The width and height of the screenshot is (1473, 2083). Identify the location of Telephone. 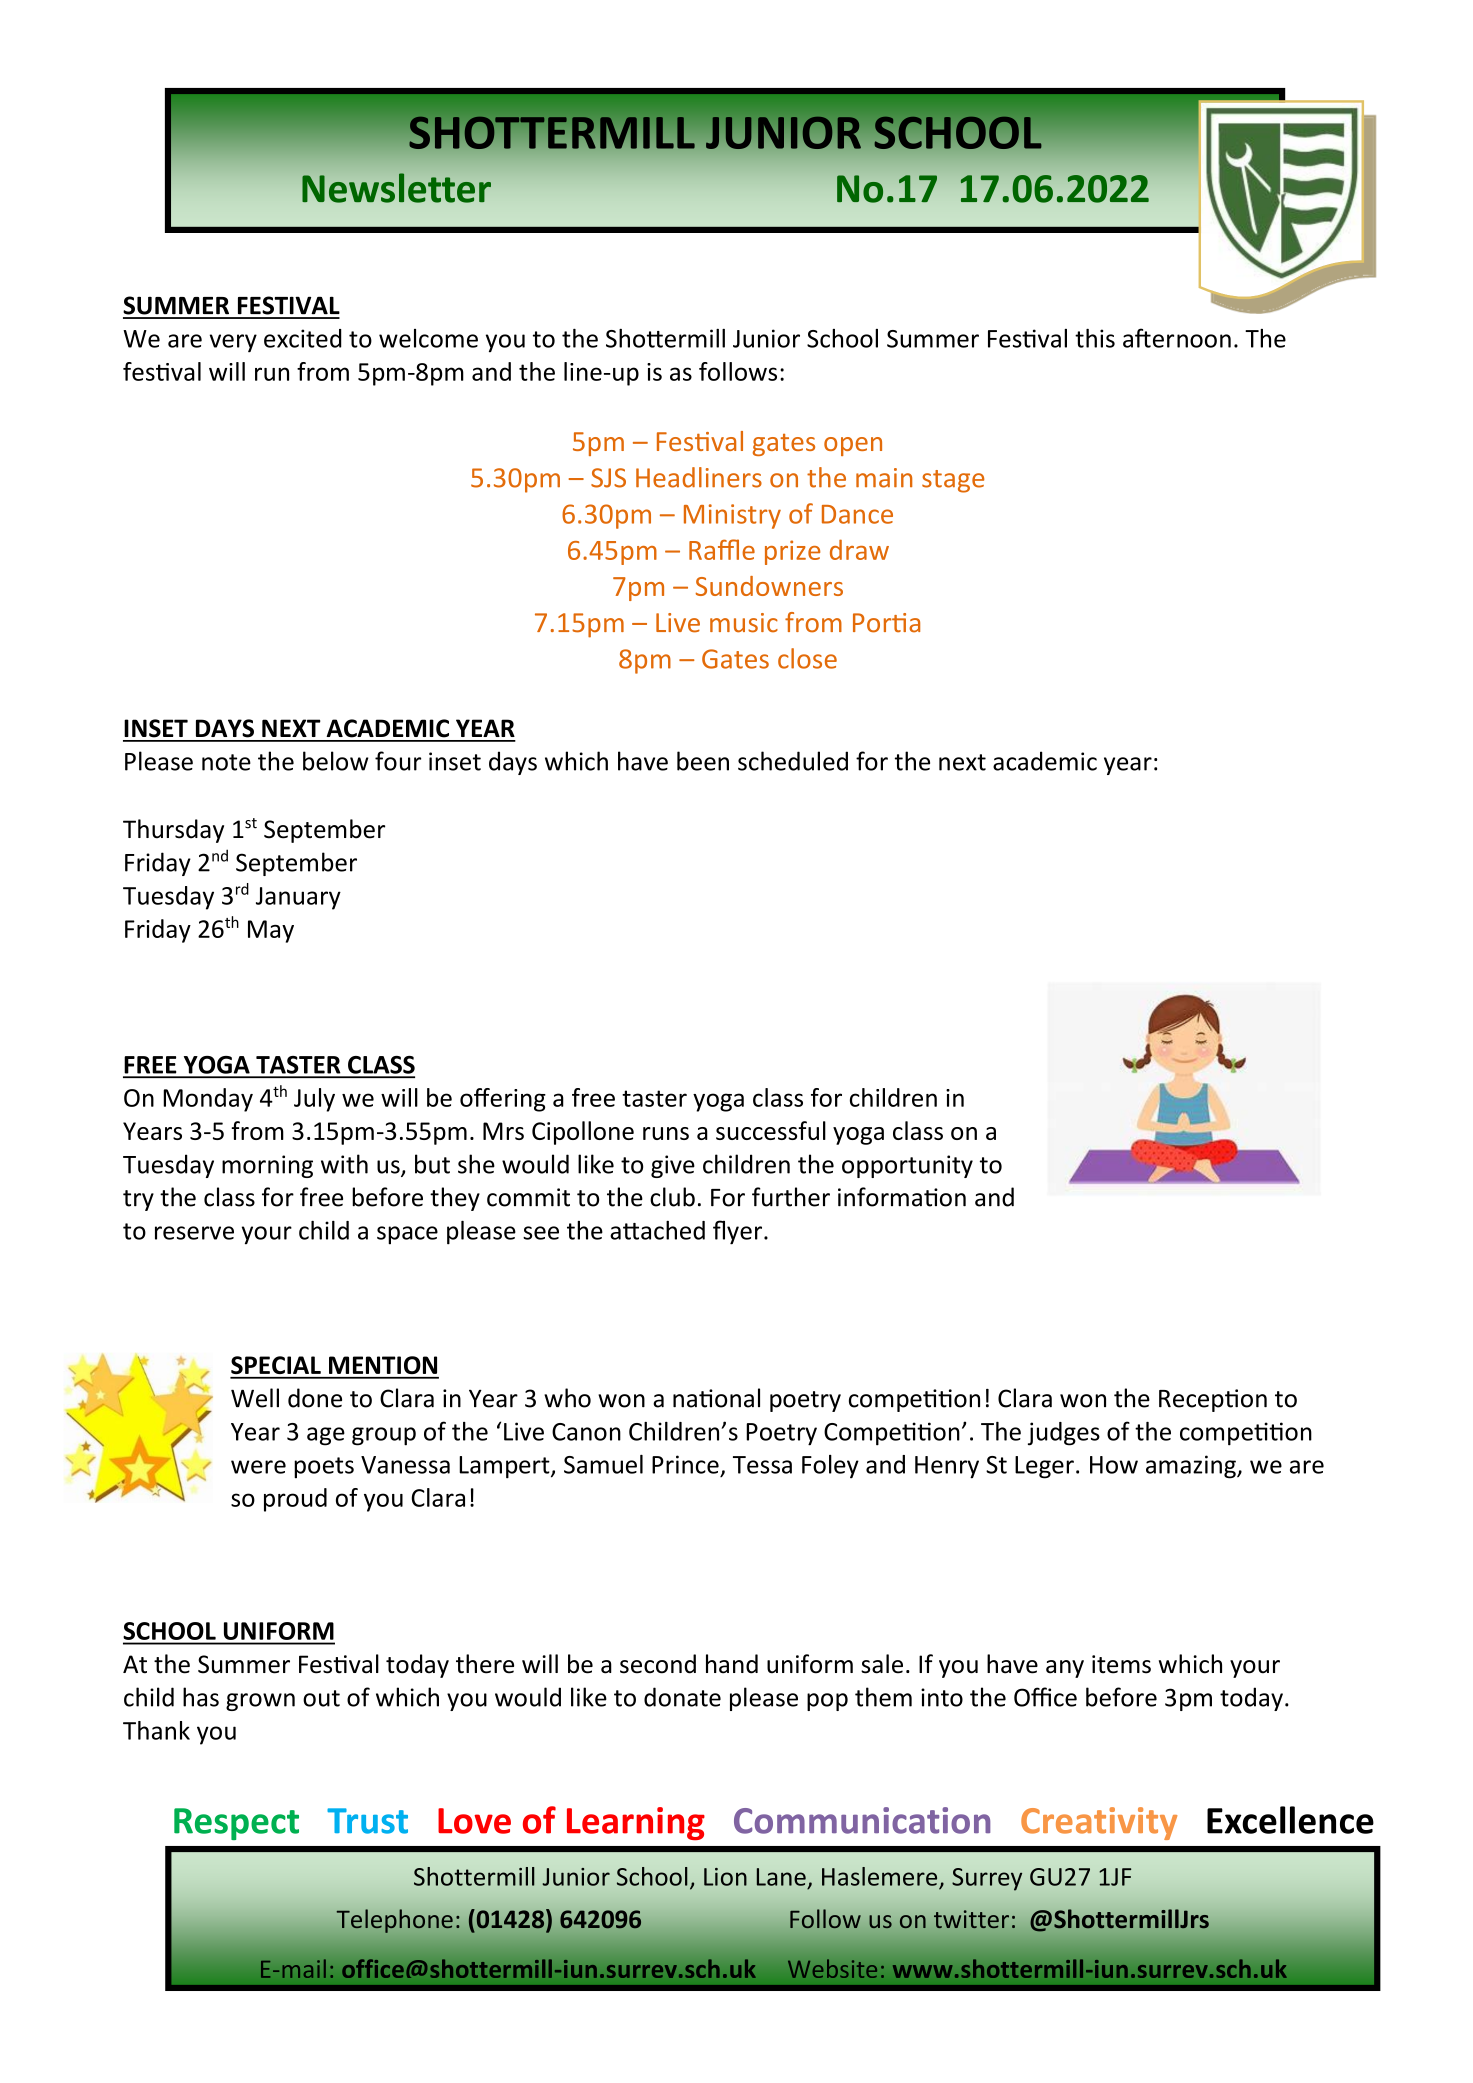
(395, 1921).
